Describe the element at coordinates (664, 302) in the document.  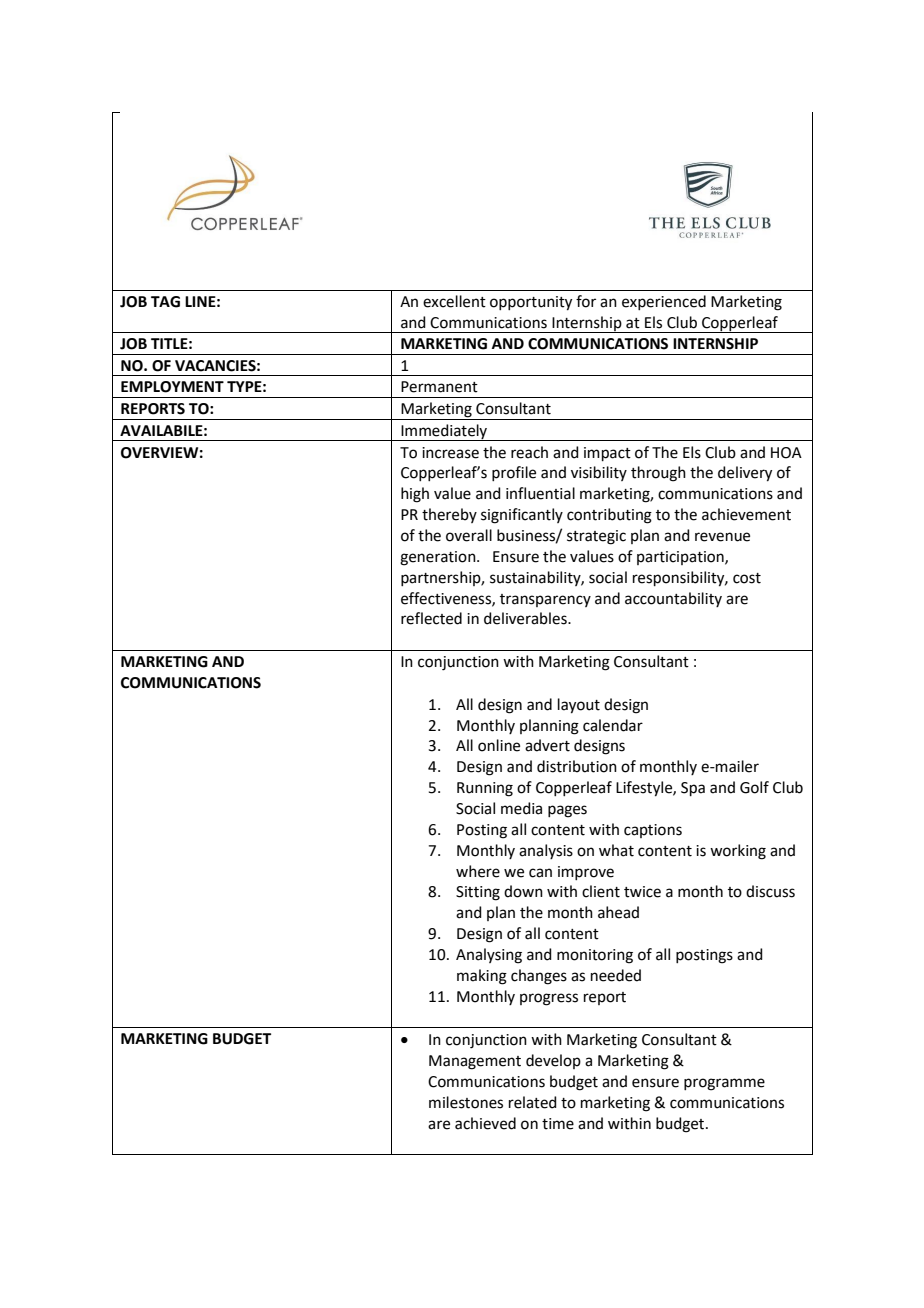
I see `experienced` at that location.
